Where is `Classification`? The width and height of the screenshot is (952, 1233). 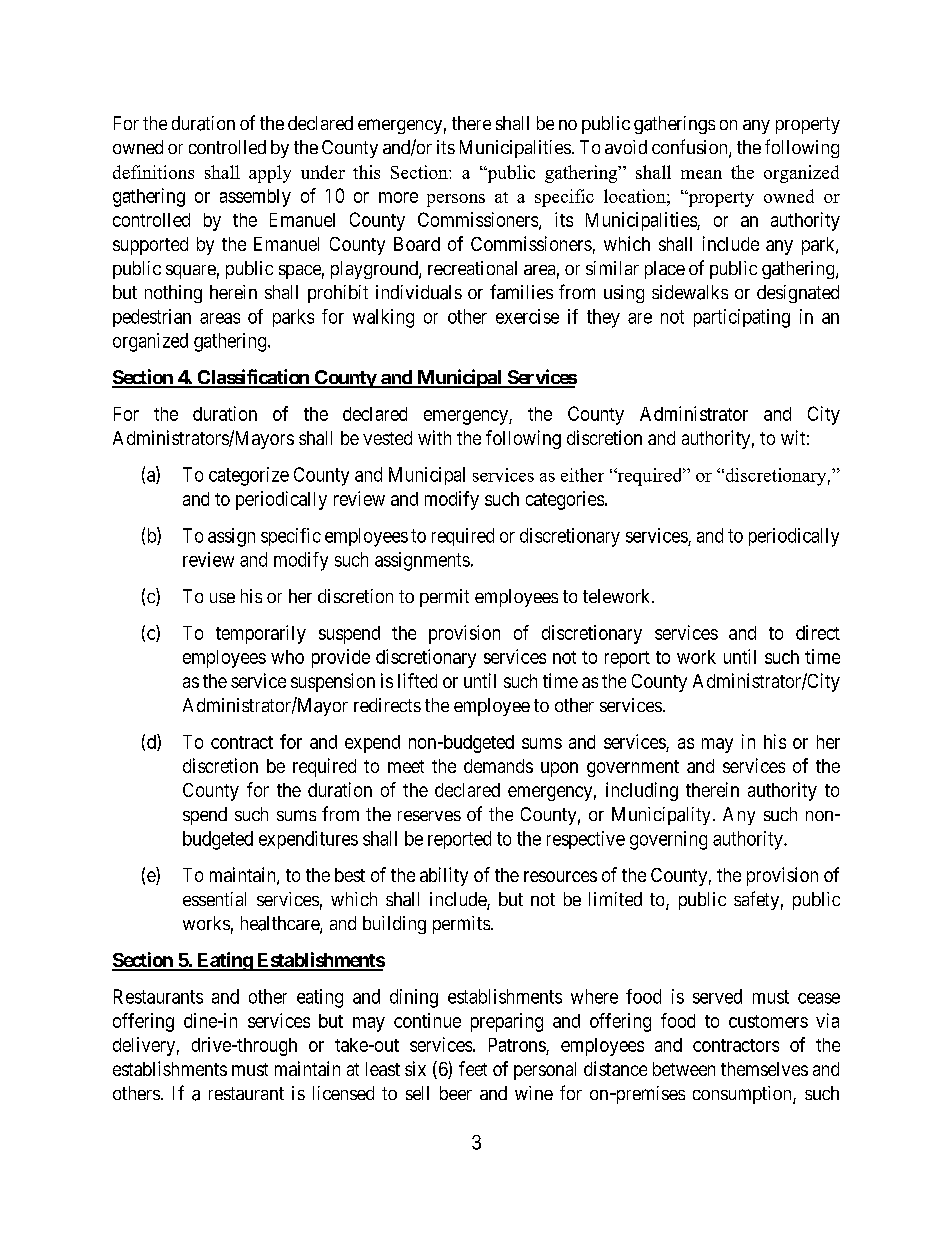
Classification is located at coordinates (253, 378).
